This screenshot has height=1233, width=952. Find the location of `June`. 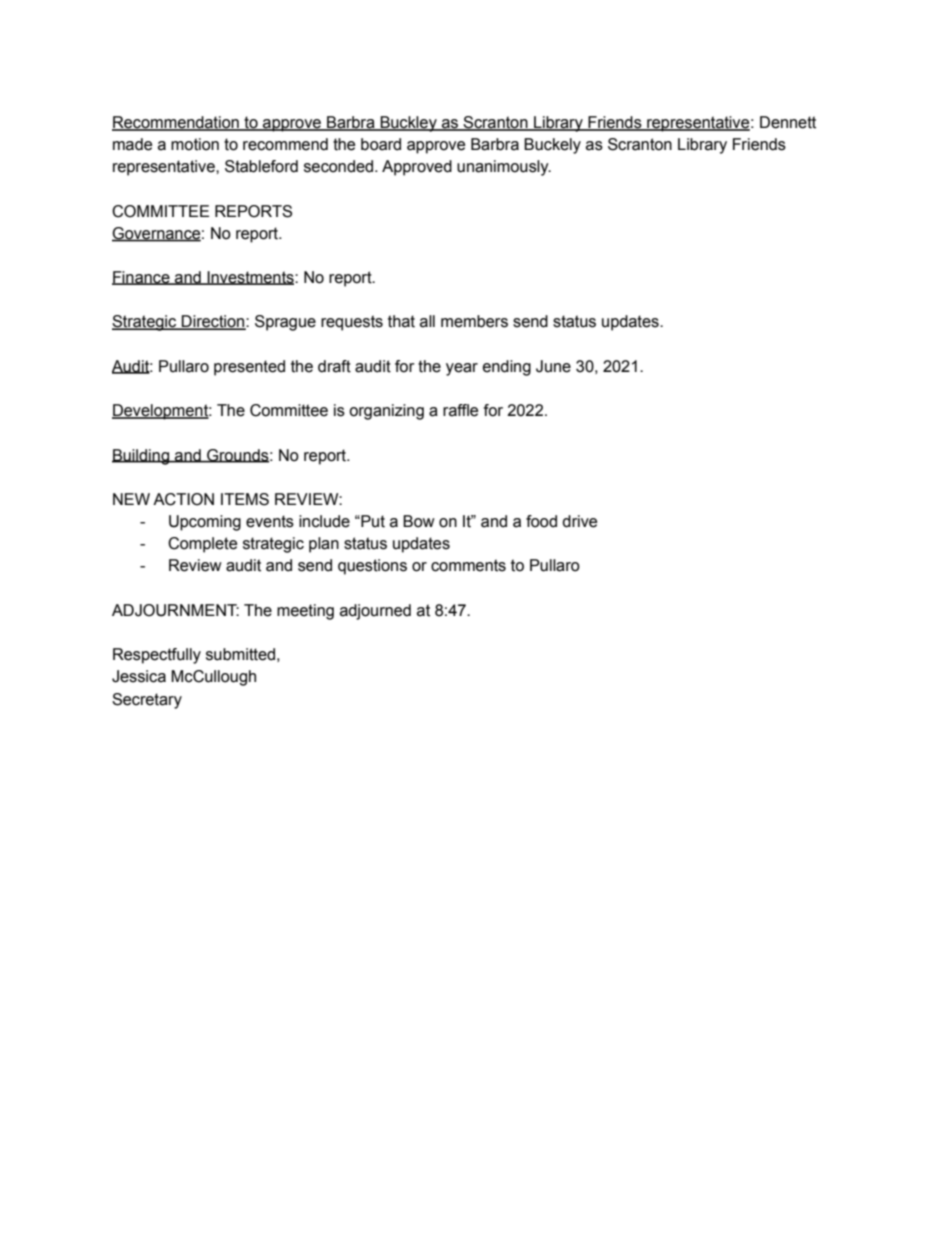

June is located at coordinates (553, 366).
